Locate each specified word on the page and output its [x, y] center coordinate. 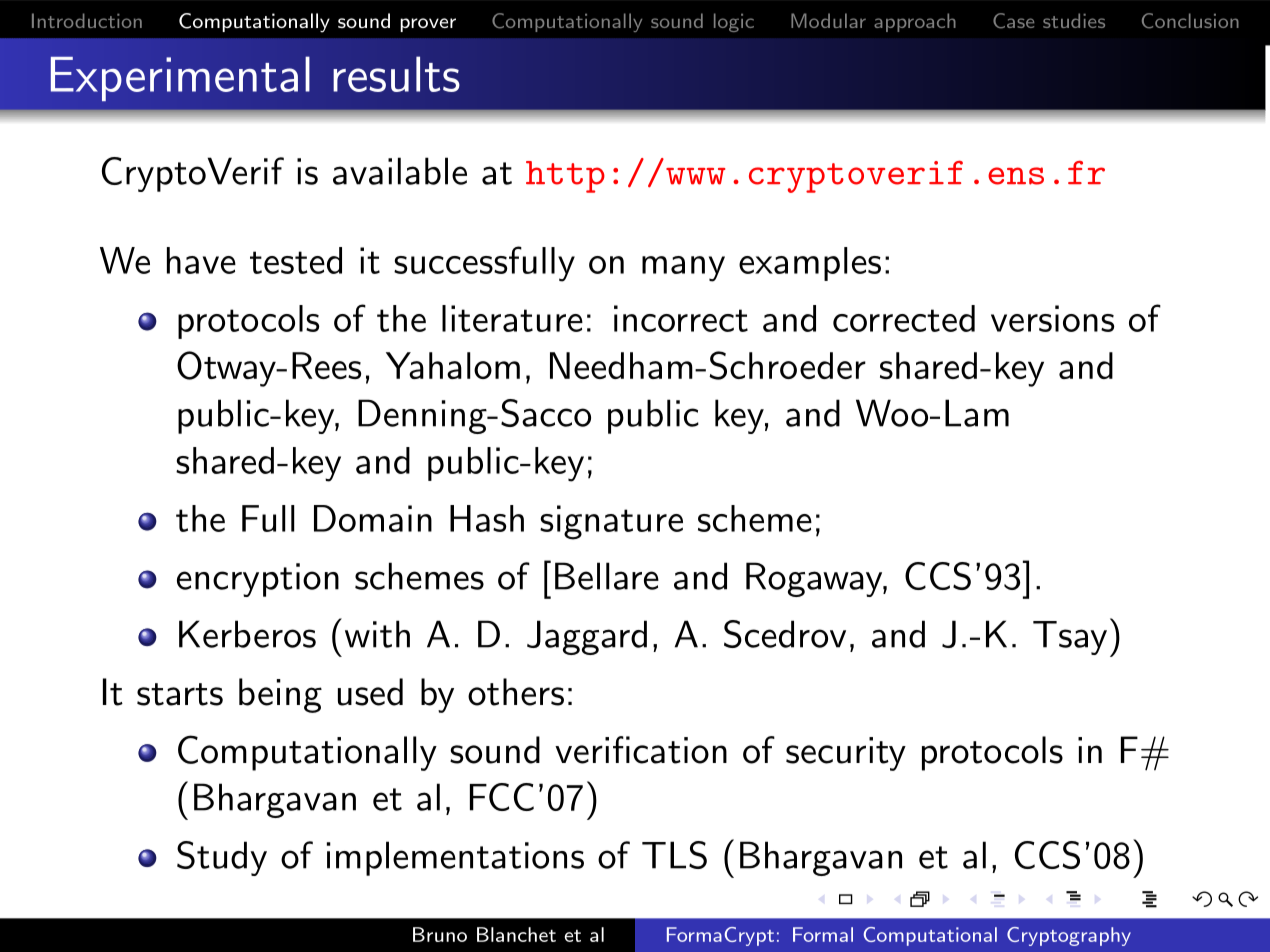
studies [1074, 20]
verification [641, 750]
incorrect [681, 318]
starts [180, 694]
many [683, 269]
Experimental [180, 78]
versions [1053, 318]
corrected [904, 318]
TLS [674, 855]
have [201, 260]
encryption [258, 580]
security [846, 754]
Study [222, 858]
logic [734, 22]
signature [611, 522]
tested [296, 260]
